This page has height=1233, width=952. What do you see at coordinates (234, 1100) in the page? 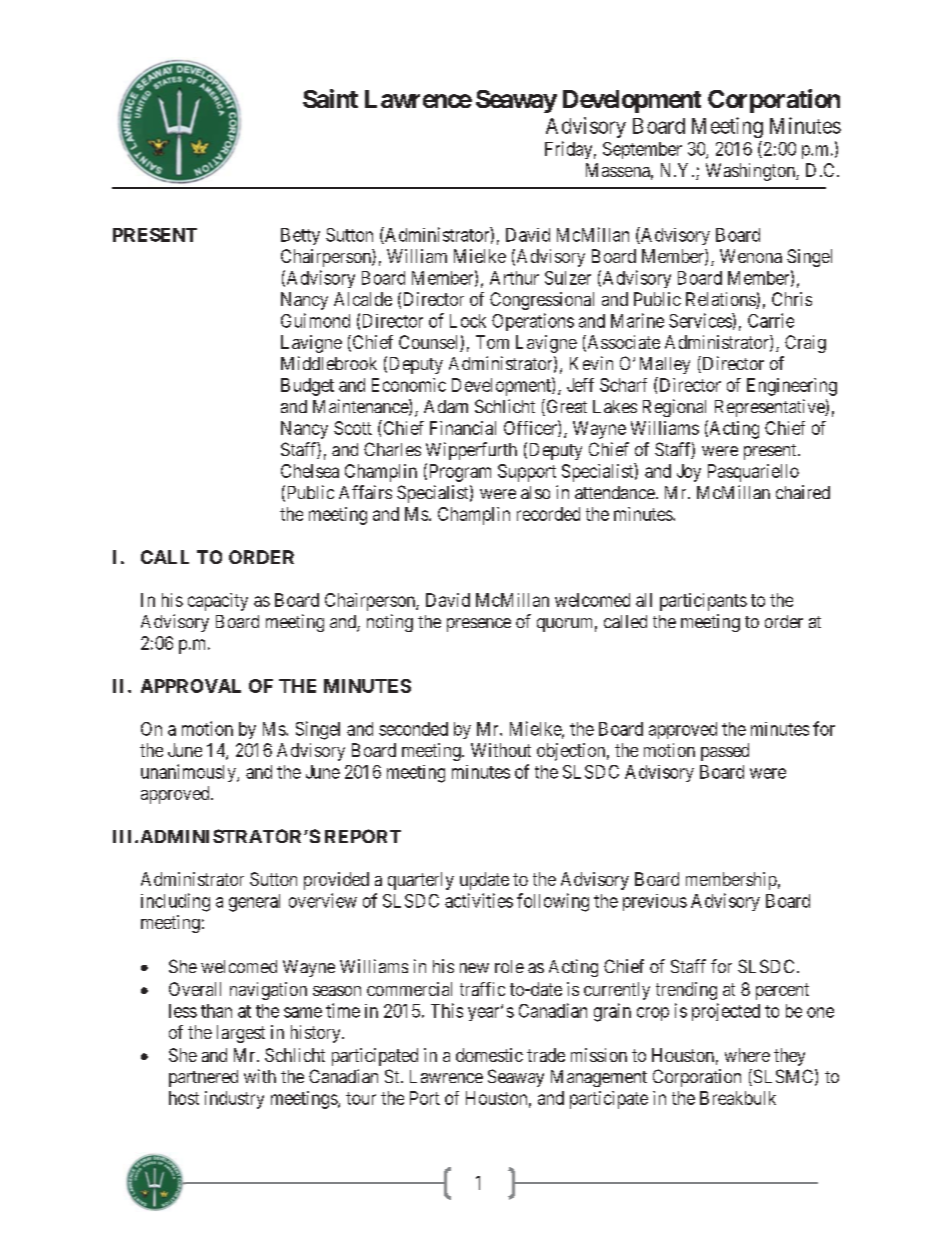
I see `industry` at bounding box center [234, 1100].
